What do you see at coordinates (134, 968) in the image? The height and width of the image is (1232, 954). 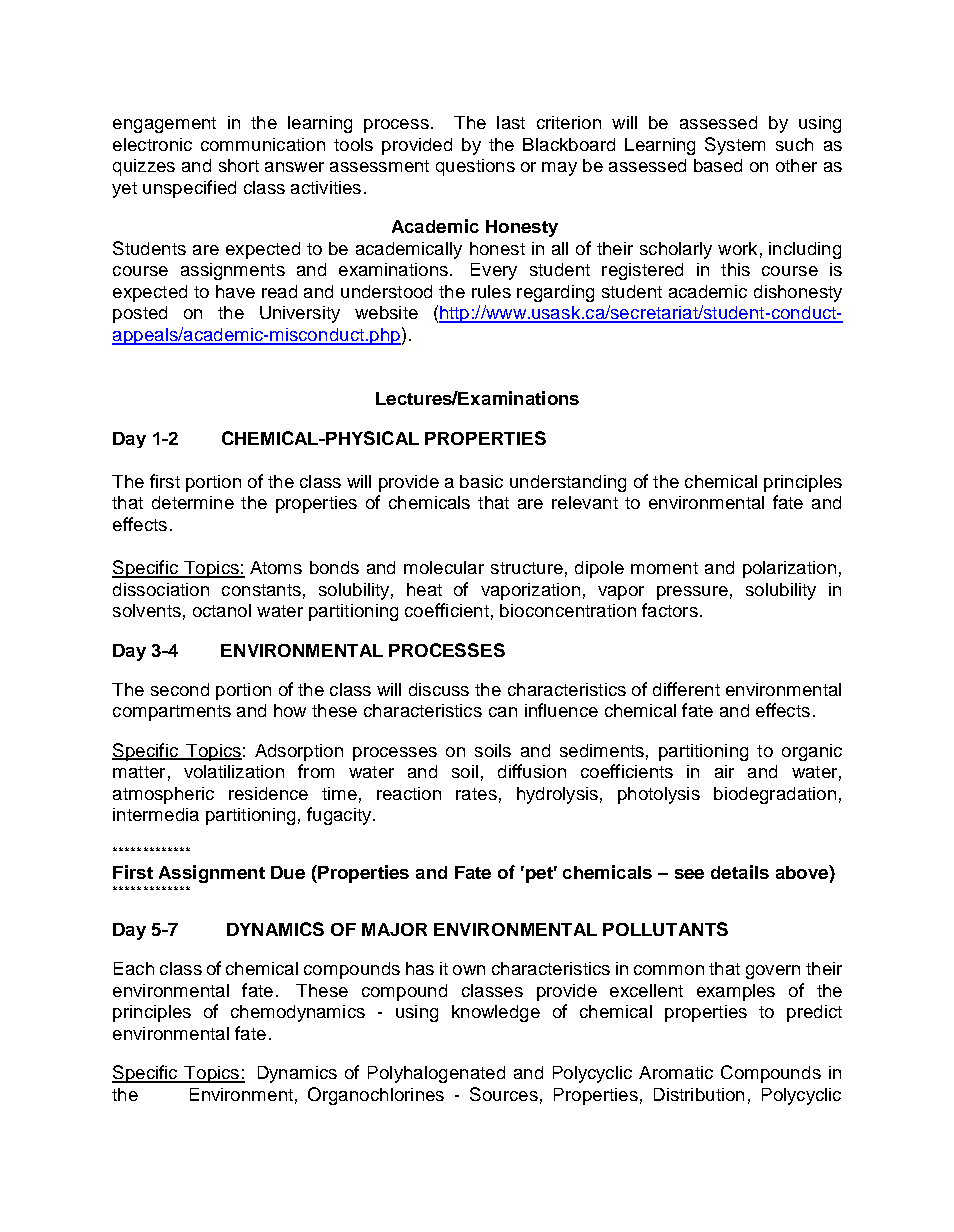 I see `Each` at bounding box center [134, 968].
